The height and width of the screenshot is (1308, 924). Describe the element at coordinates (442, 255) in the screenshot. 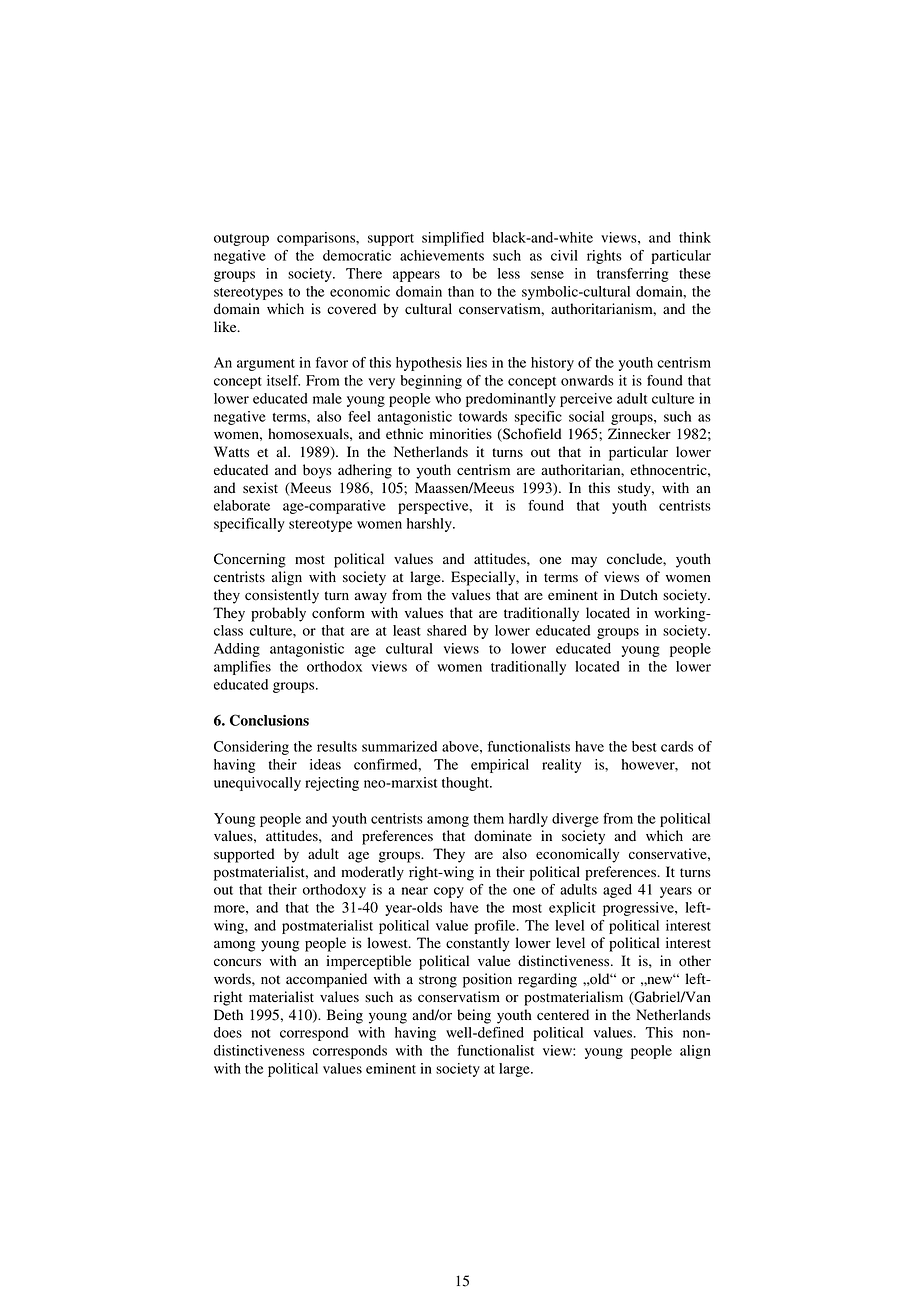

I see `achievements` at that location.
